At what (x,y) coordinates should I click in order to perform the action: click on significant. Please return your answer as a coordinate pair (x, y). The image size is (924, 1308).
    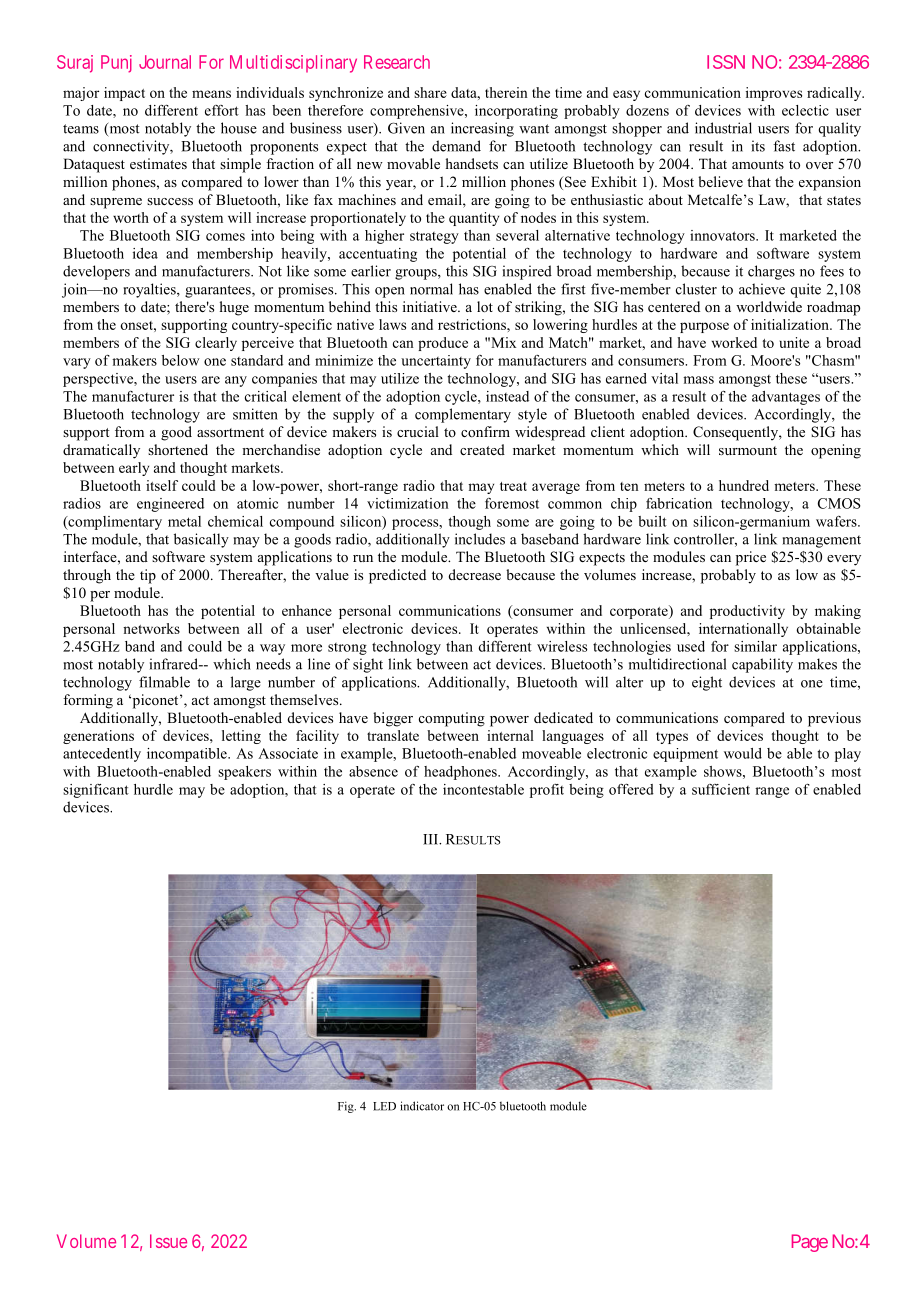
    Looking at the image, I should click on (96, 791).
